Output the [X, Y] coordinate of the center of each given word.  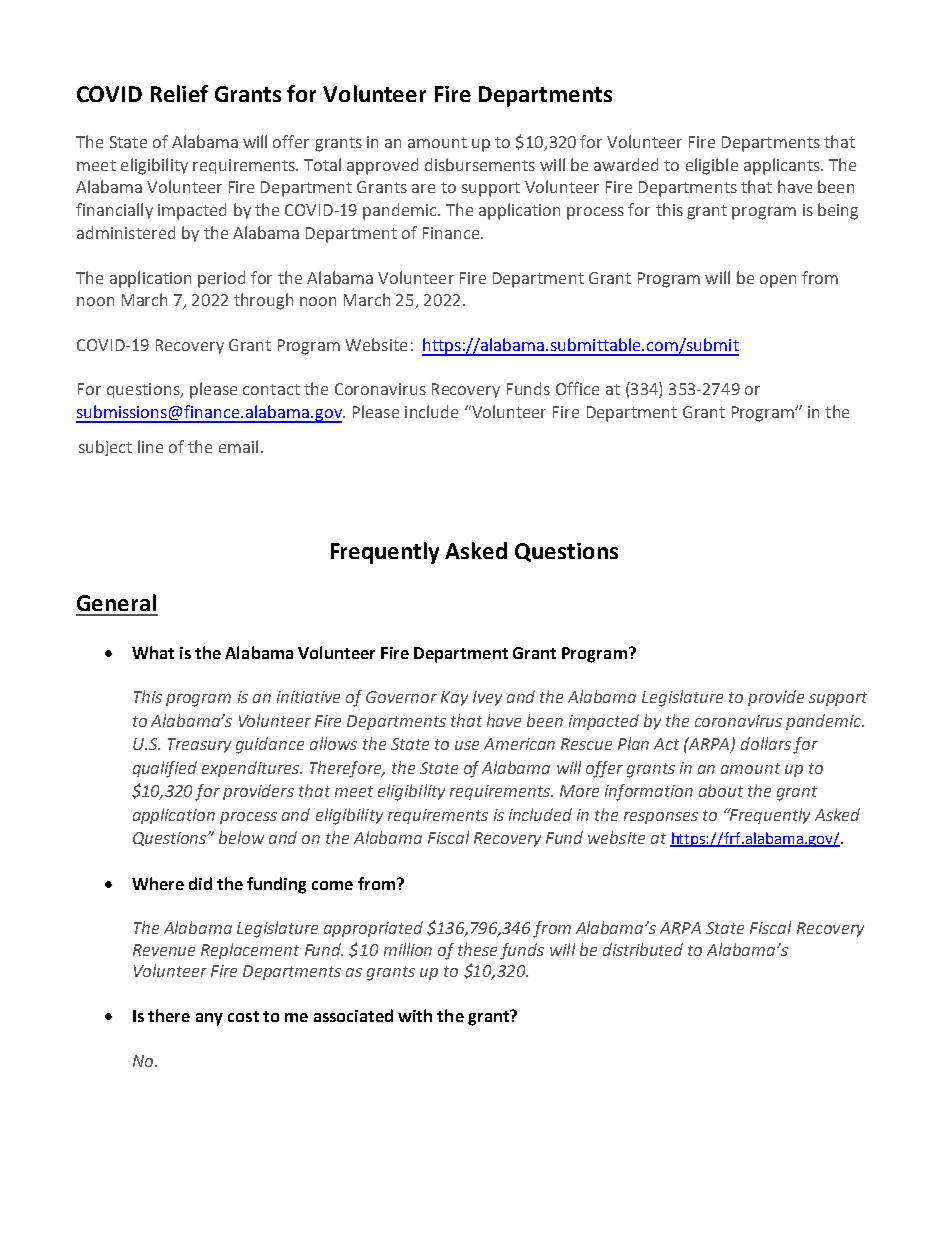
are [423, 188]
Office [577, 388]
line [150, 446]
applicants [783, 166]
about [721, 790]
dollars [766, 743]
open [778, 281]
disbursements [480, 164]
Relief [179, 93]
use [467, 745]
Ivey [487, 698]
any [209, 1019]
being [838, 211]
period [221, 279]
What [153, 652]
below [241, 837]
